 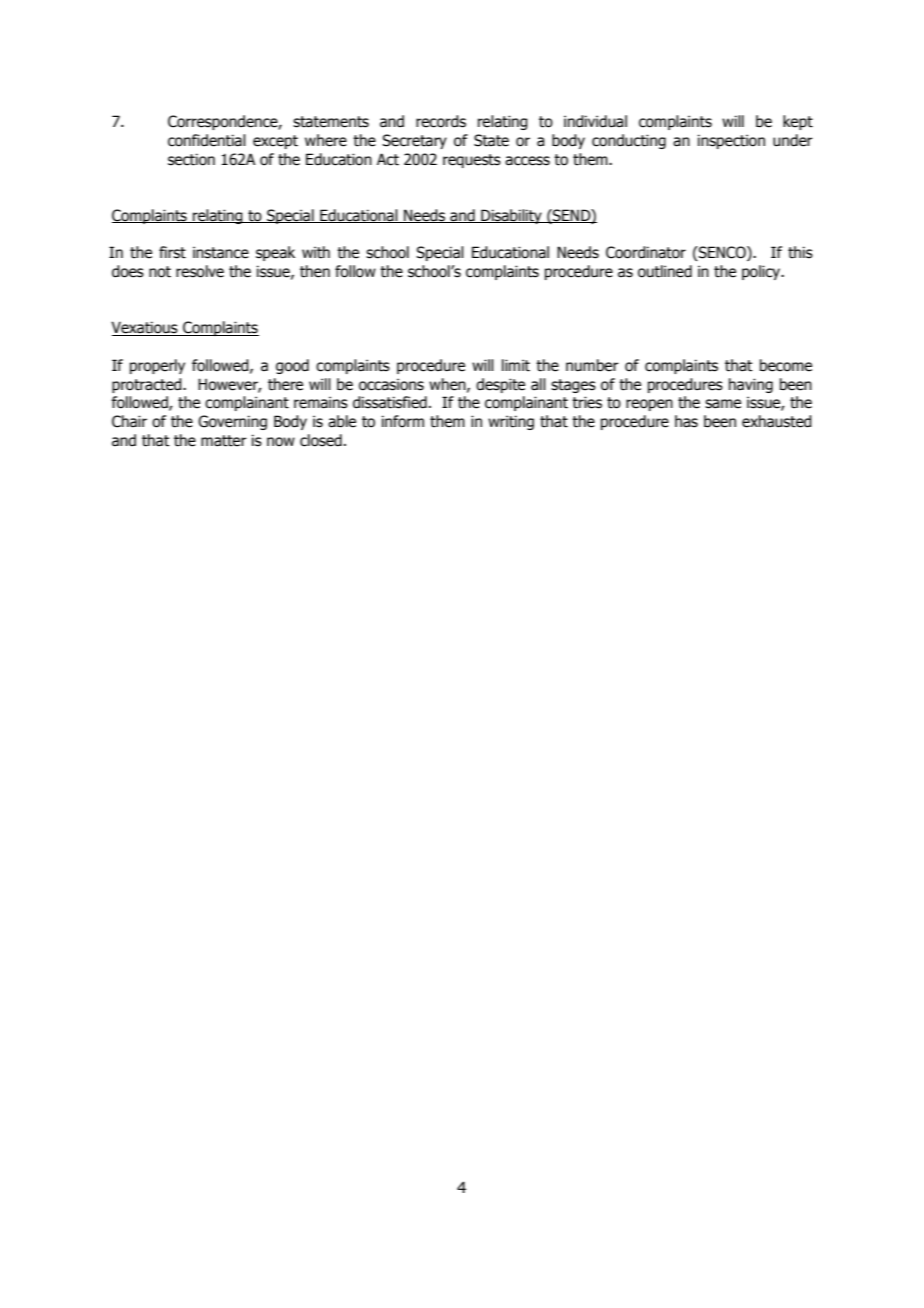 What do you see at coordinates (200, 271) in the image?
I see `resolve` at bounding box center [200, 271].
